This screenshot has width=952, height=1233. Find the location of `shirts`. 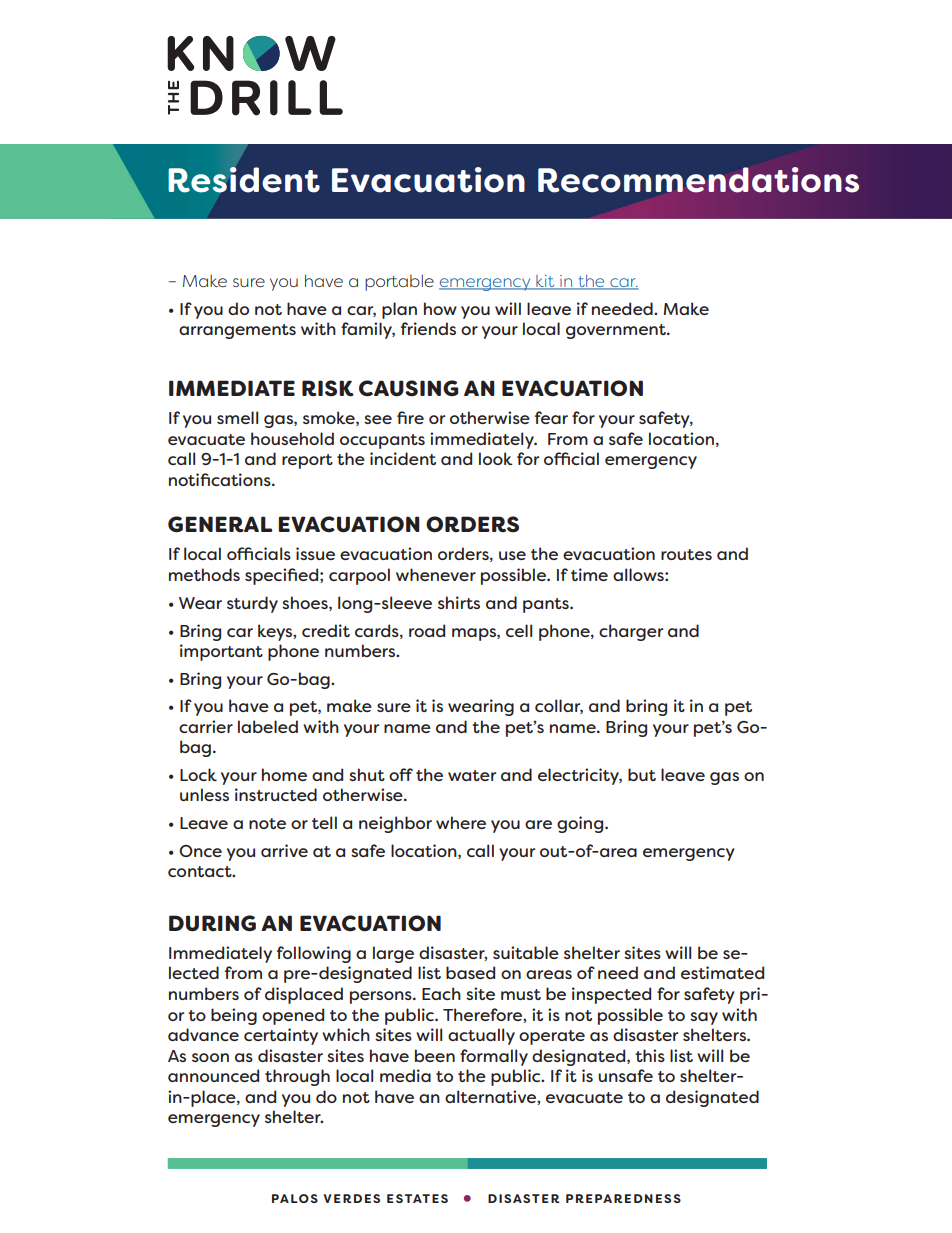

shirts is located at coordinates (459, 602).
